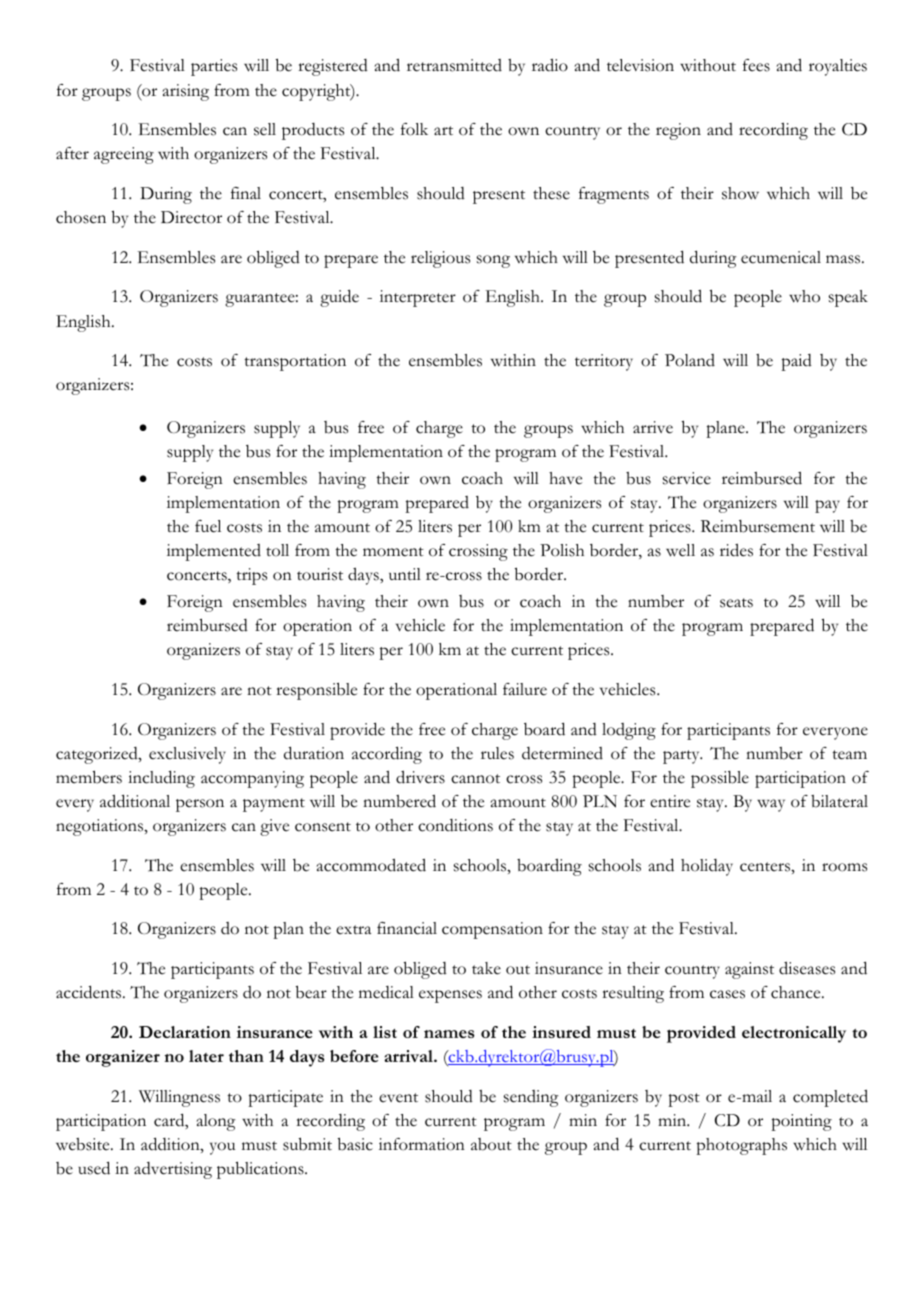  I want to click on fees, so click(756, 65).
